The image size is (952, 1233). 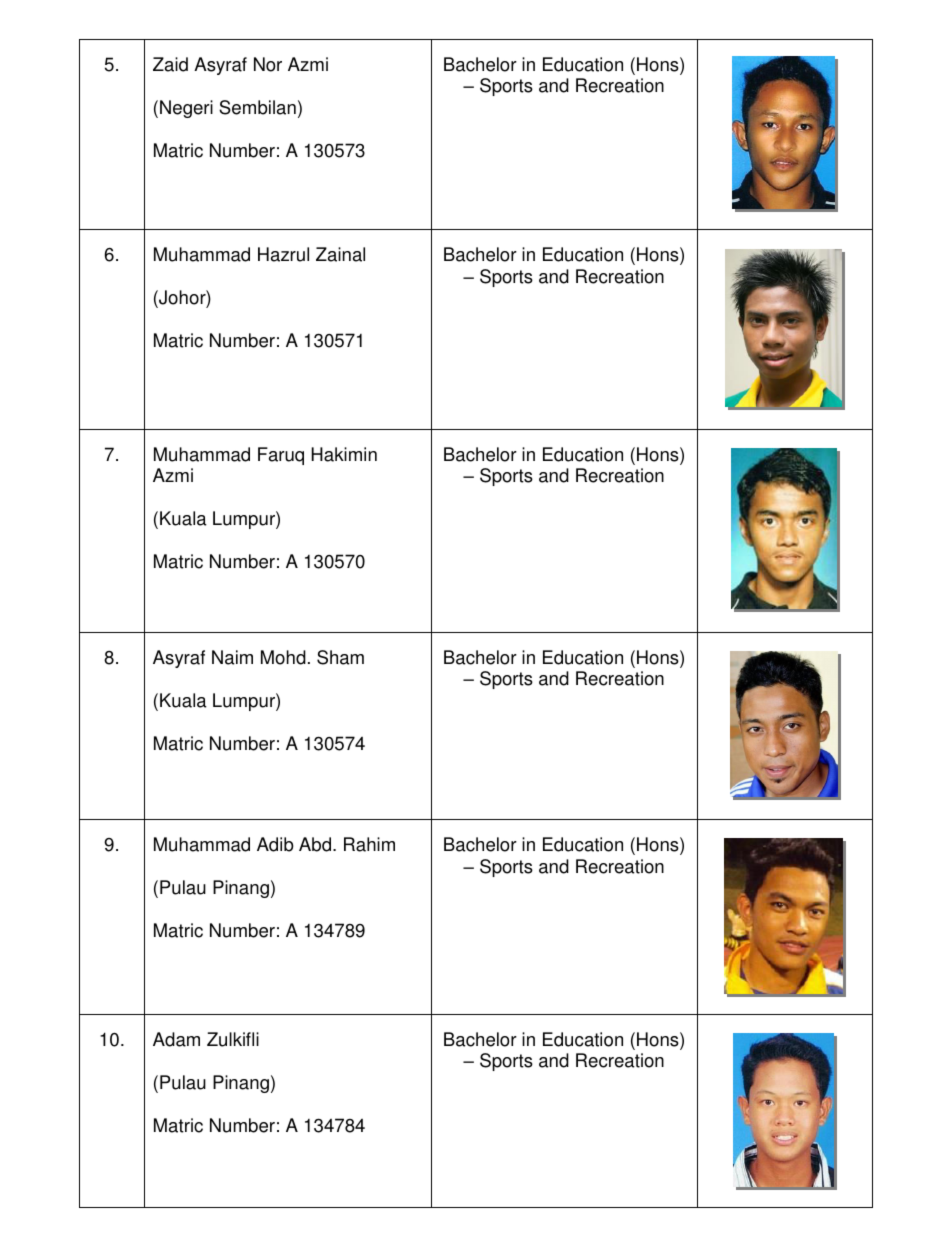 What do you see at coordinates (268, 64) in the image?
I see `Nor` at bounding box center [268, 64].
